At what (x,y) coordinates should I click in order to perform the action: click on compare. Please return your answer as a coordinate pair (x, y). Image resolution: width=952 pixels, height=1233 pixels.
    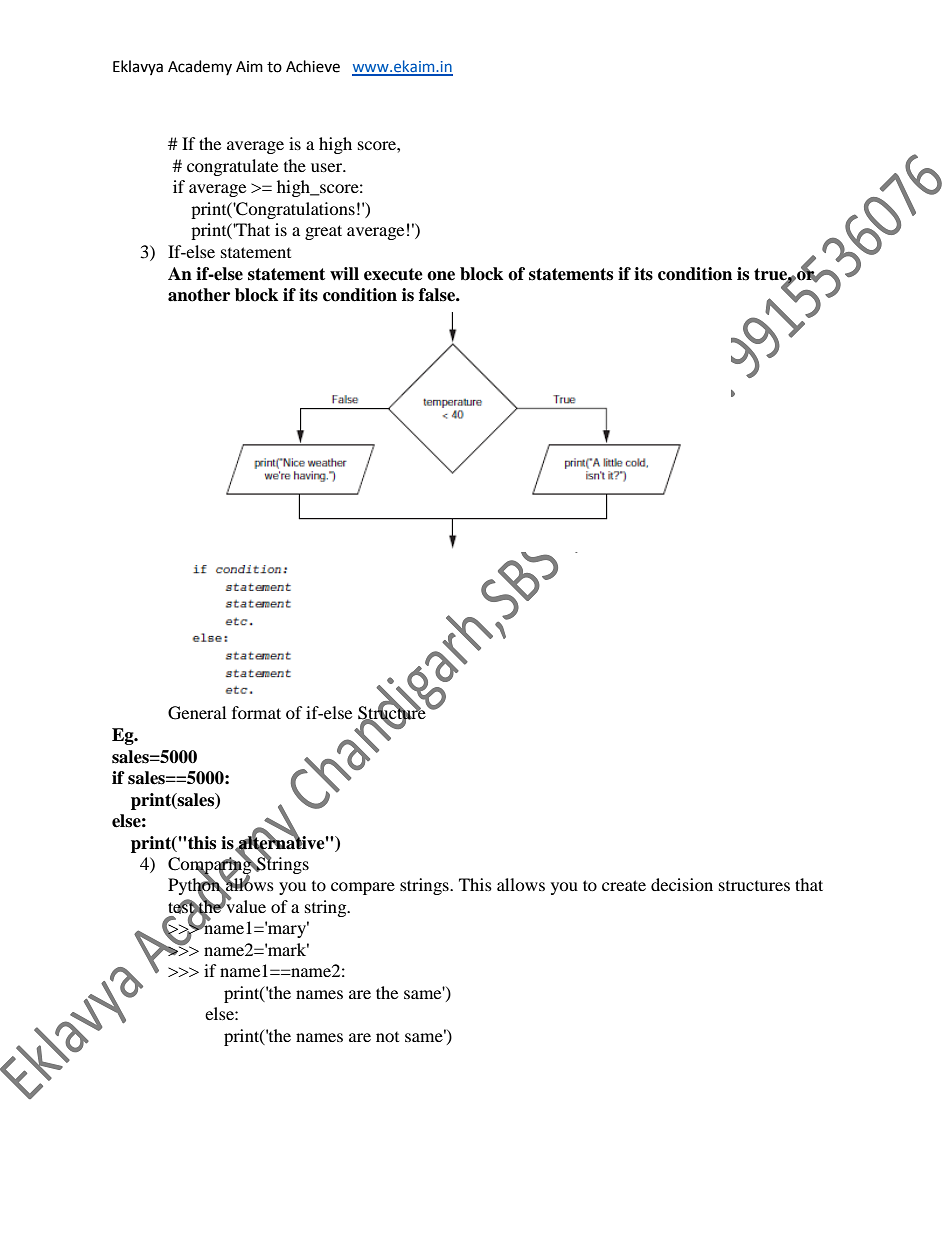
    Looking at the image, I should click on (363, 888).
